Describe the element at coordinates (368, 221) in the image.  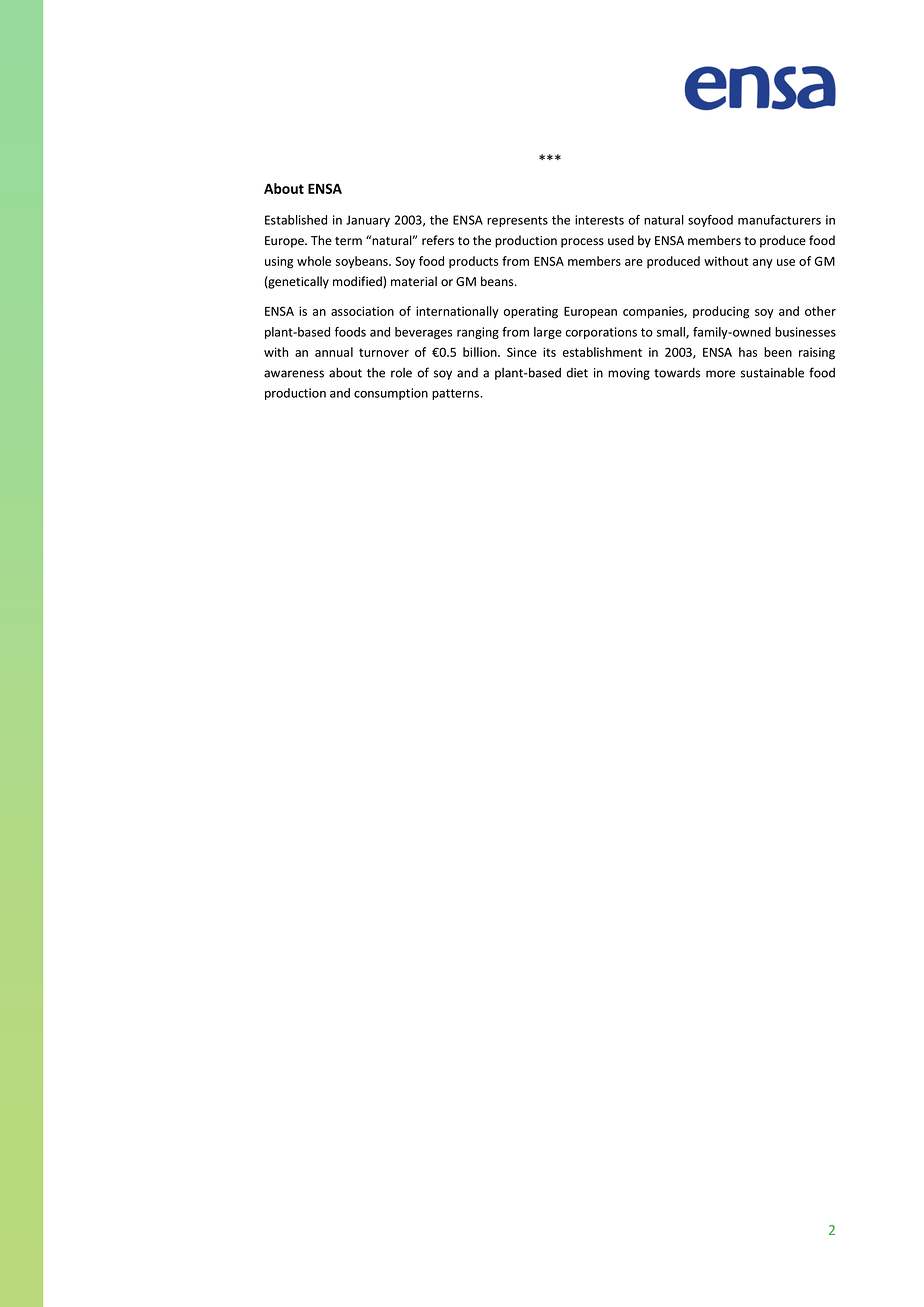
I see `January` at that location.
